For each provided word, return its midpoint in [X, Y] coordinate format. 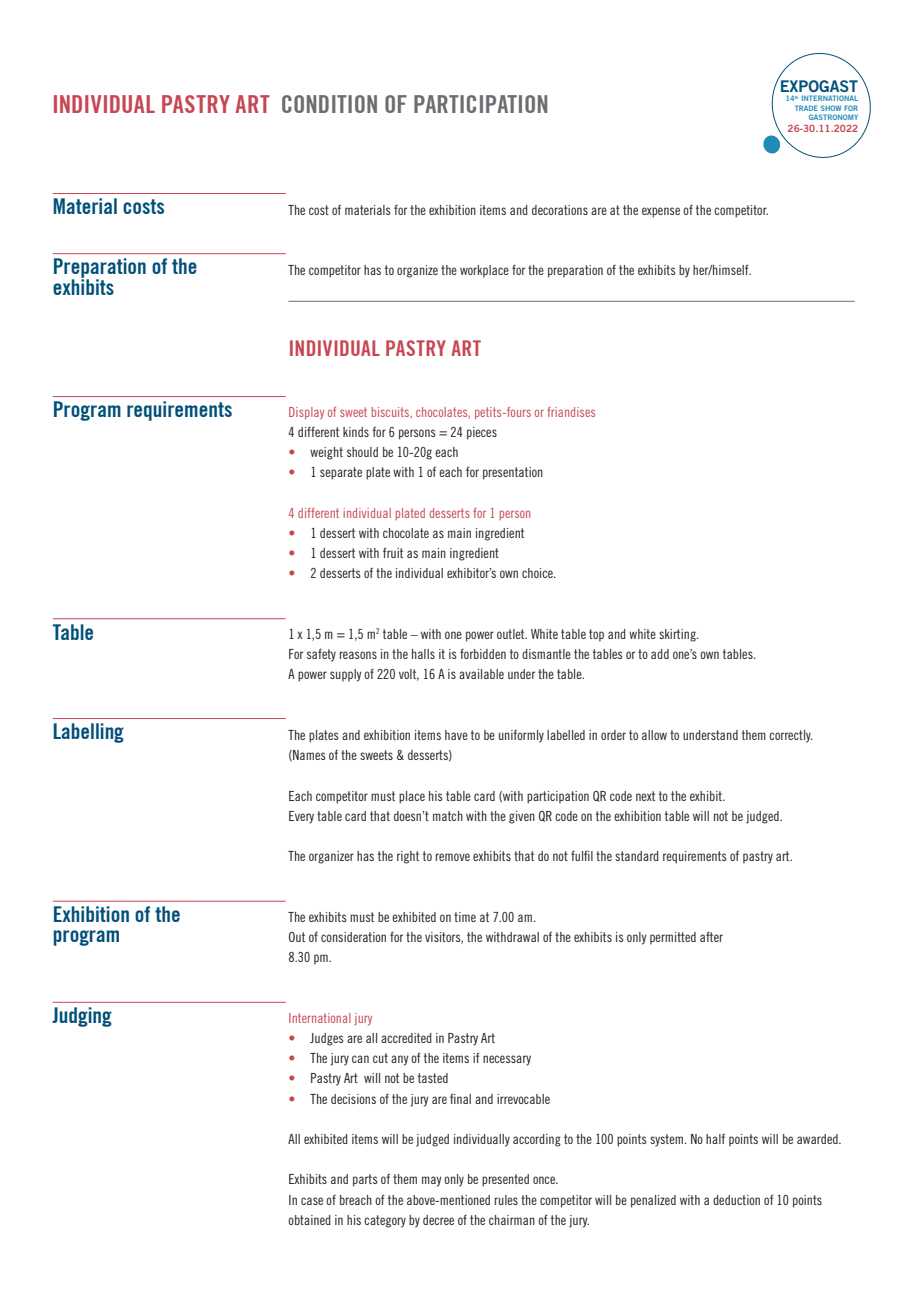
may [432, 1181]
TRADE [806, 108]
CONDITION [329, 104]
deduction [736, 1200]
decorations [560, 210]
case [312, 1201]
